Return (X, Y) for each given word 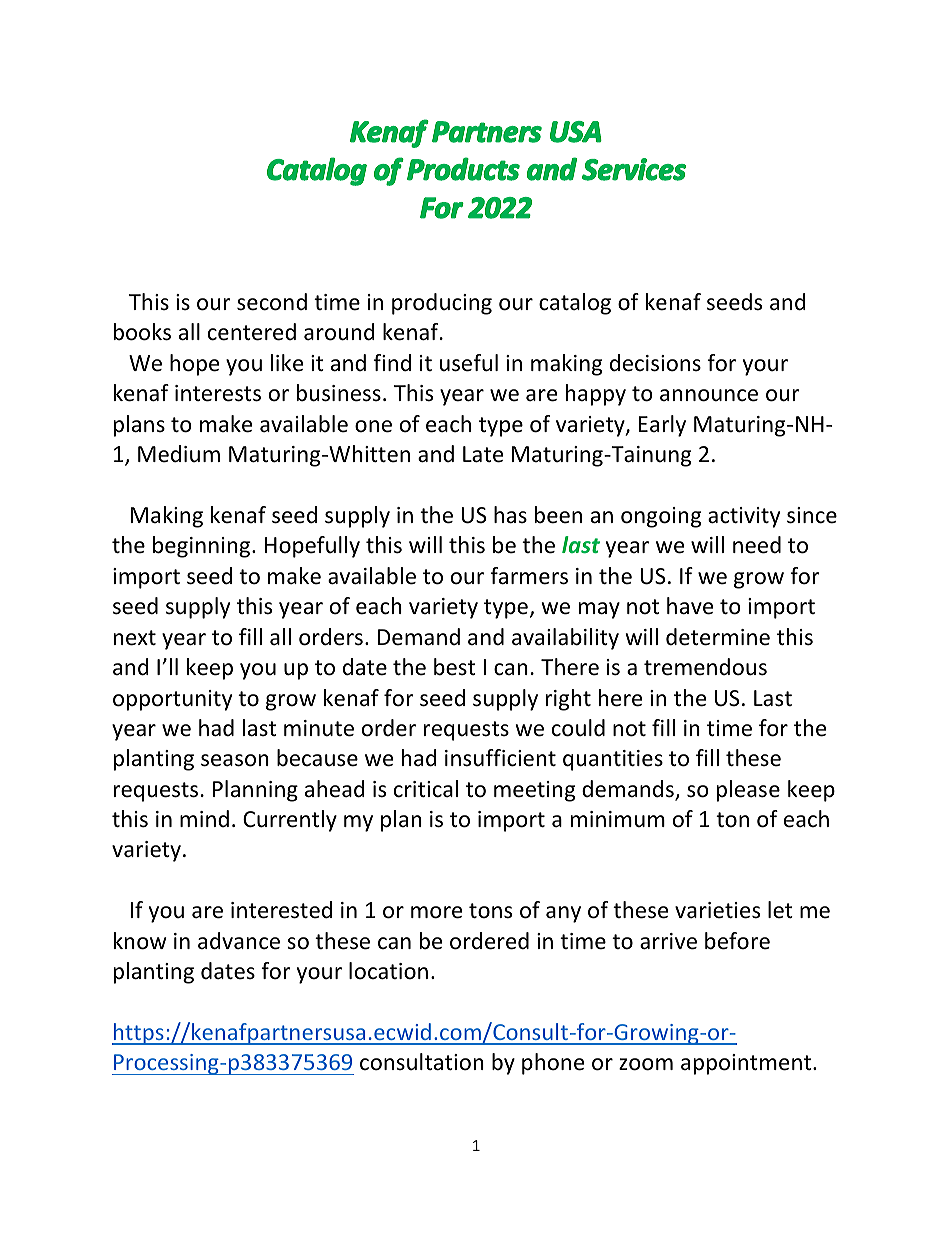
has (510, 515)
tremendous (705, 667)
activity (744, 517)
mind (204, 818)
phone (553, 1064)
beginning (203, 547)
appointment (747, 1064)
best (454, 667)
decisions (655, 363)
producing (442, 304)
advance (239, 941)
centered (252, 332)
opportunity (172, 700)
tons (490, 911)
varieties (717, 910)
